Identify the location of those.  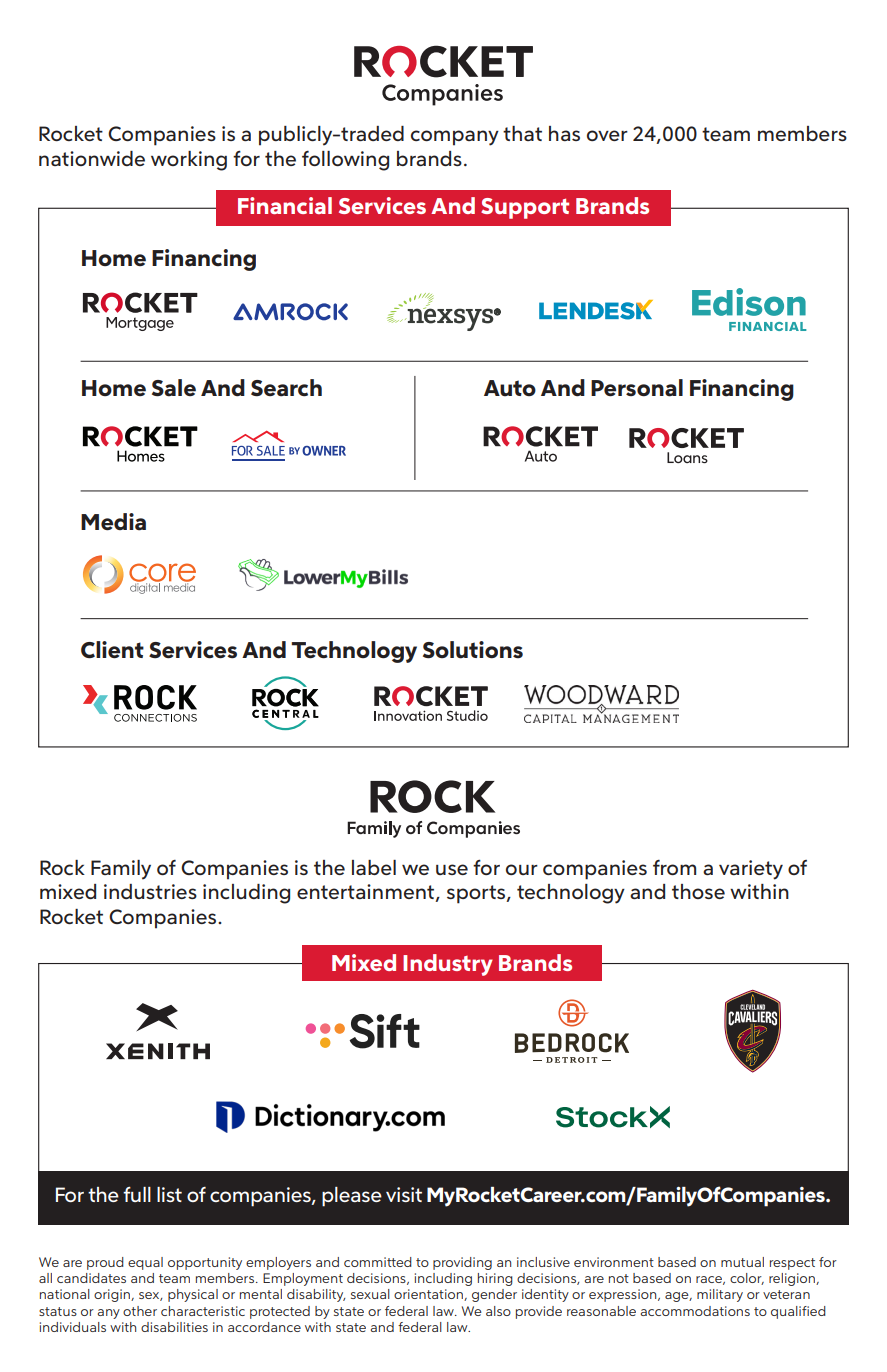
(698, 891).
